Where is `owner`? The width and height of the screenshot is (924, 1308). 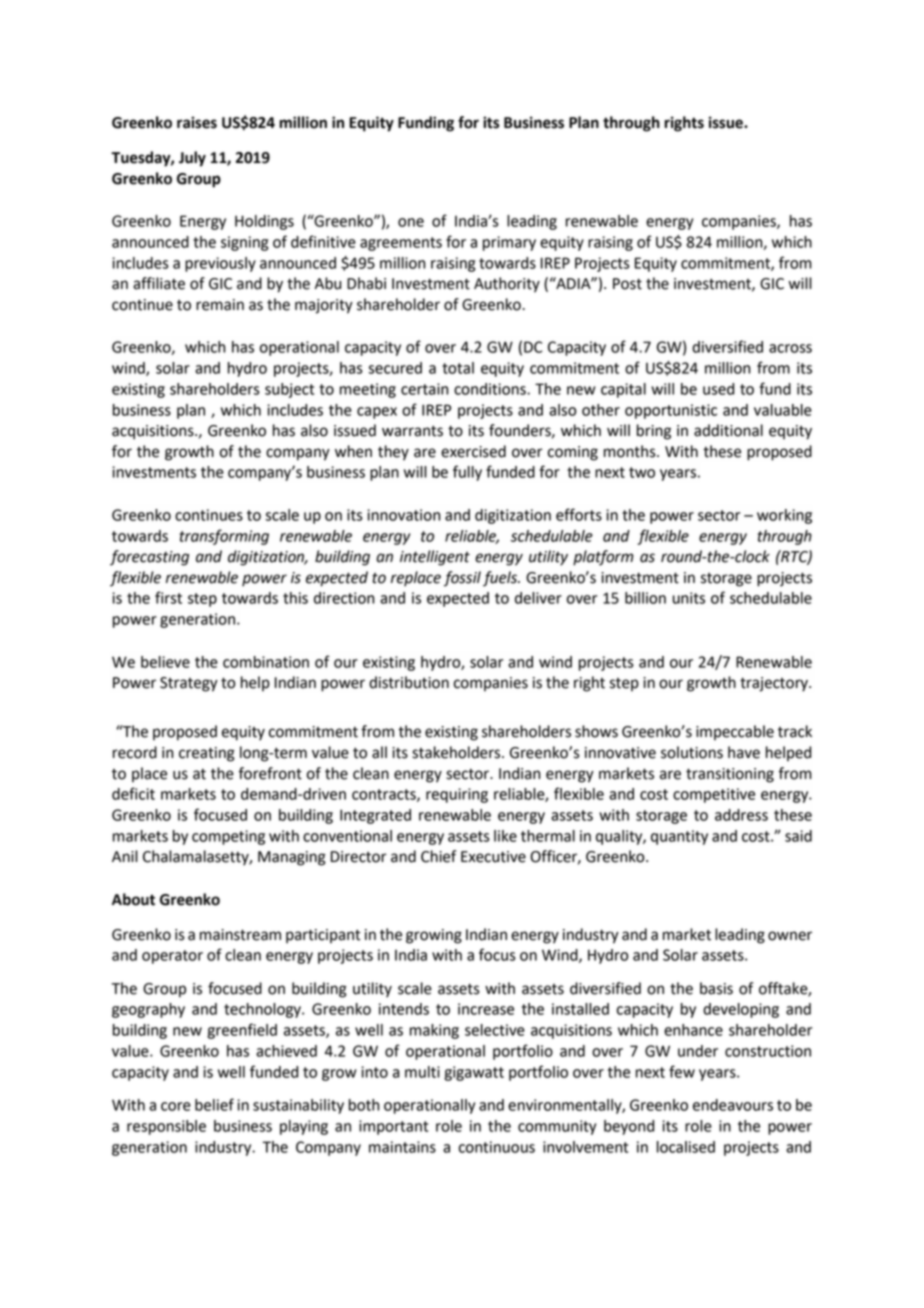 owner is located at coordinates (790, 936).
